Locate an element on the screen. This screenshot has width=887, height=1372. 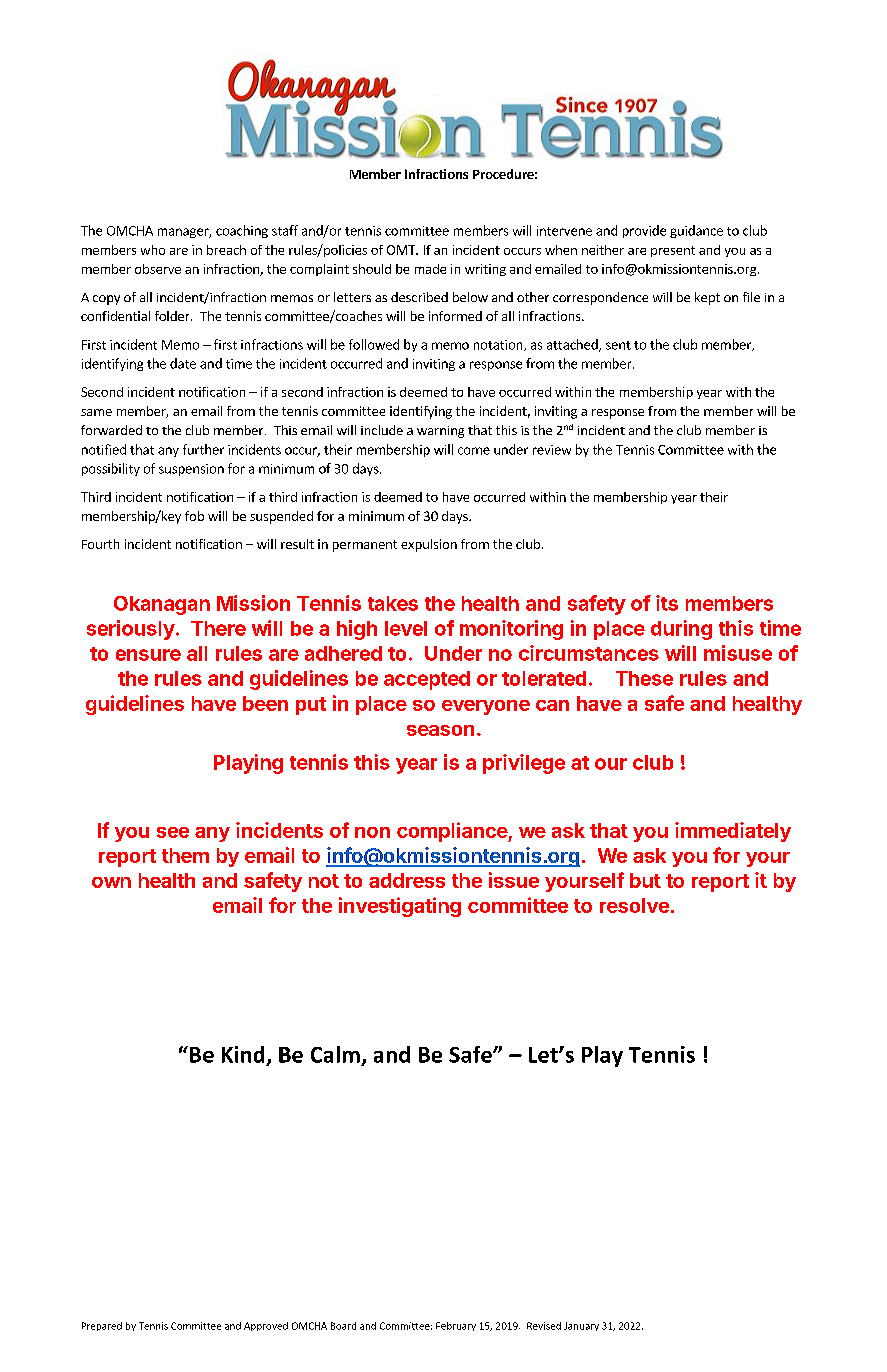
season is located at coordinates (440, 730).
